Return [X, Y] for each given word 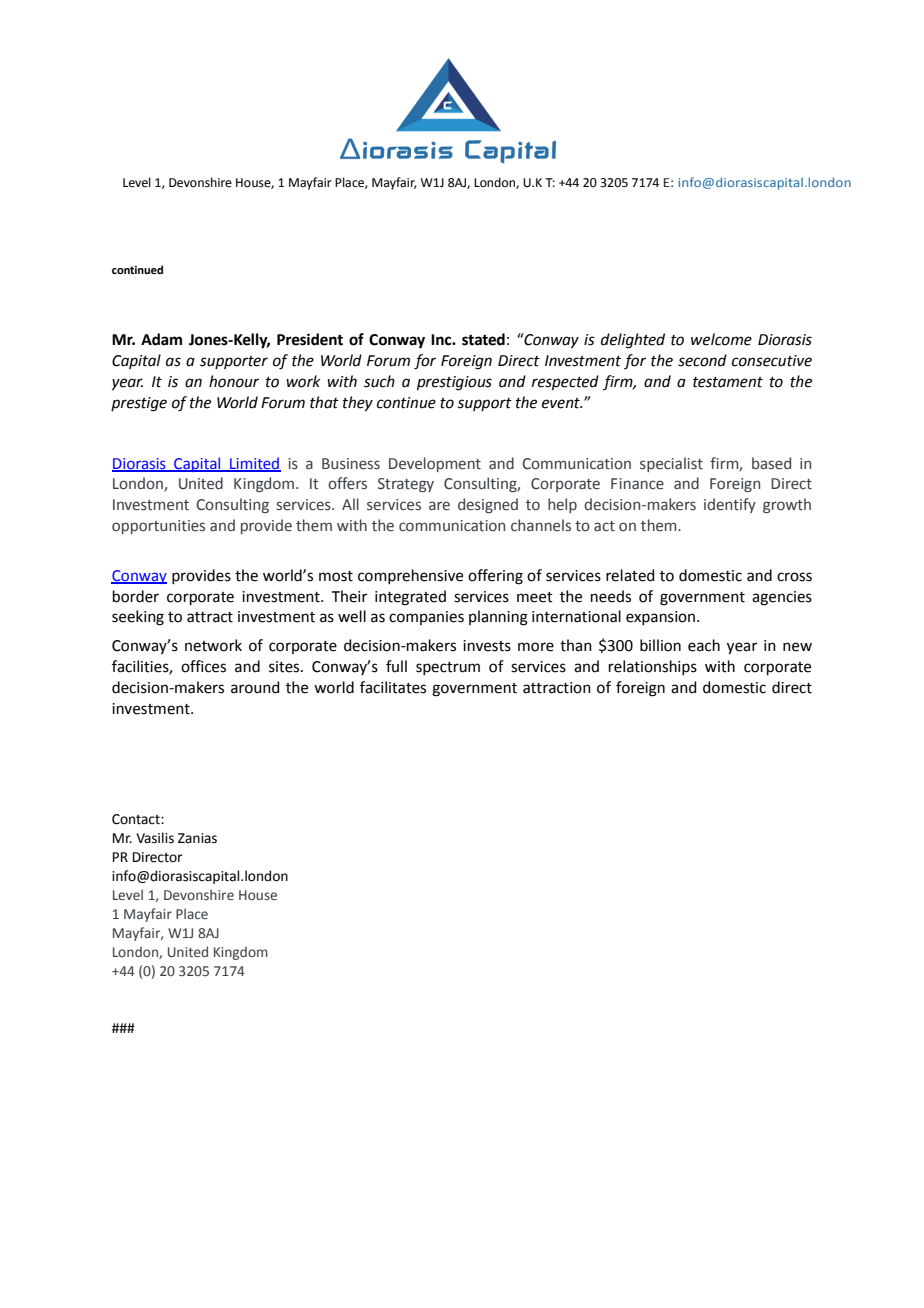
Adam [161, 339]
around [255, 687]
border [136, 596]
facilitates [393, 687]
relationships [653, 667]
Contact [137, 819]
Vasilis [155, 838]
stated [483, 339]
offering [495, 577]
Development [435, 464]
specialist [671, 464]
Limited [254, 464]
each [704, 645]
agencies [782, 598]
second [702, 360]
